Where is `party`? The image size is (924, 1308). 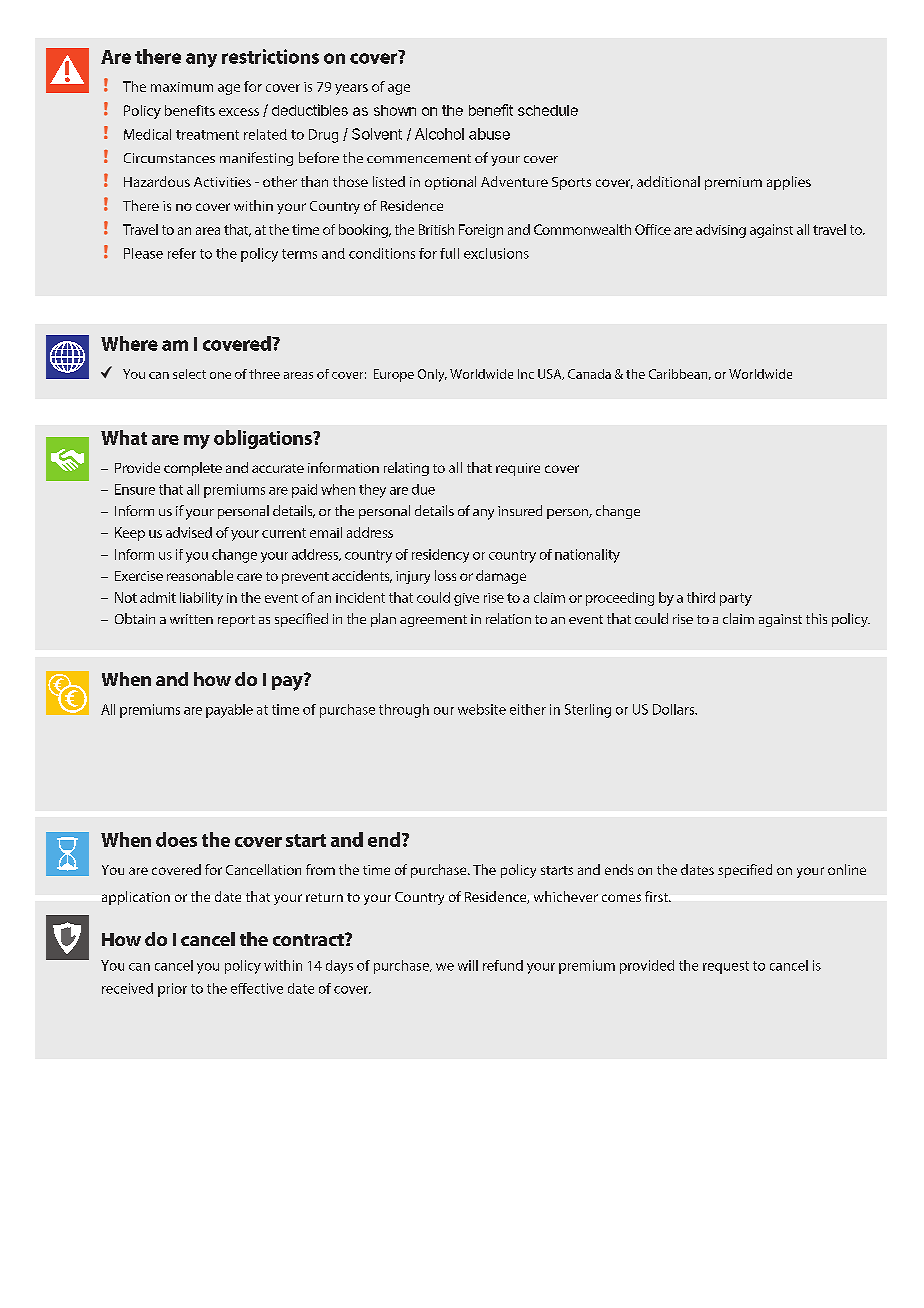 party is located at coordinates (736, 599).
